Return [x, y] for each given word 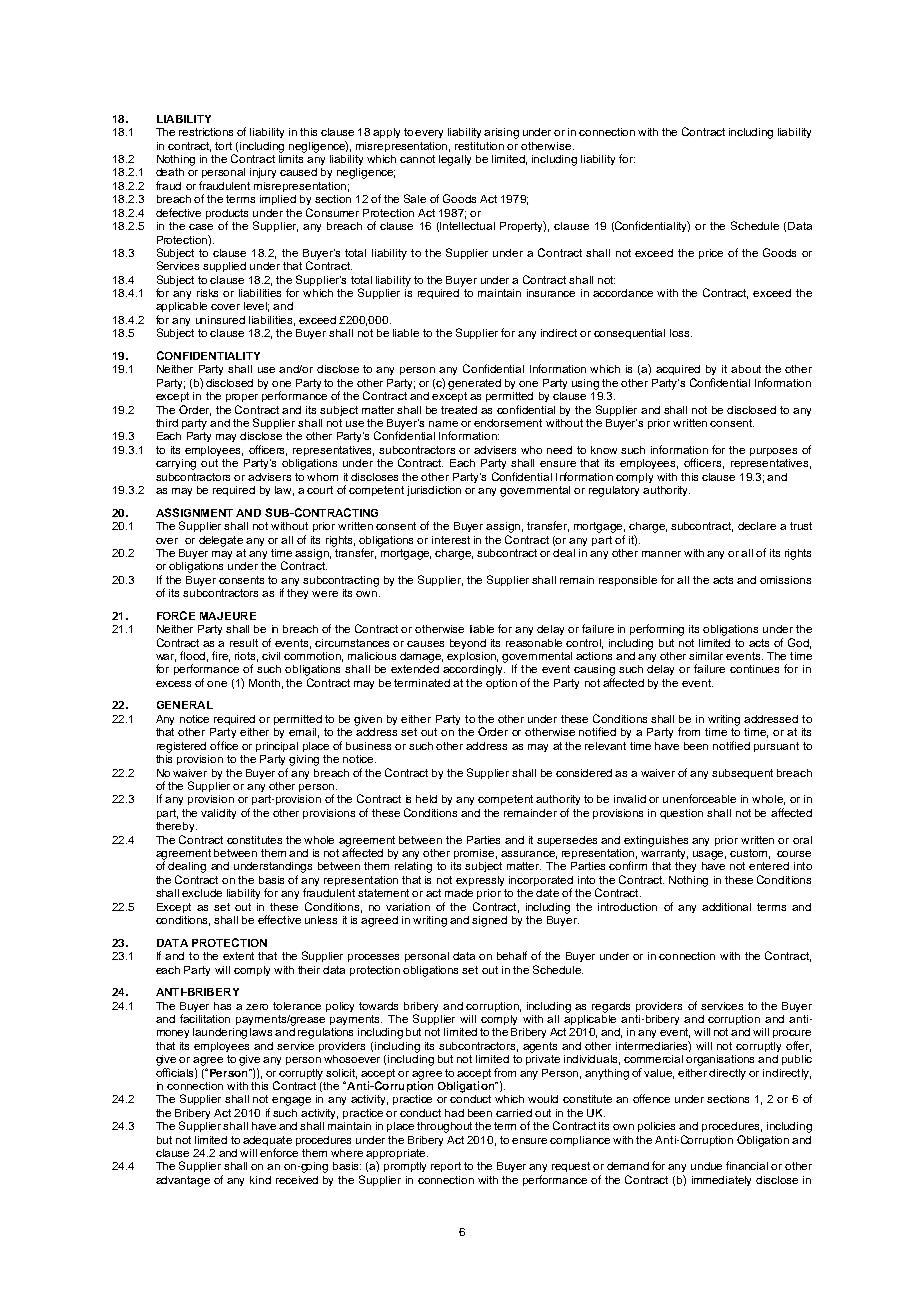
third [167, 423]
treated [459, 410]
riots [246, 657]
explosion [472, 657]
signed [489, 921]
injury [263, 173]
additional [726, 907]
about [746, 369]
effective [279, 919]
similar [706, 656]
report [446, 1167]
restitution [479, 146]
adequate [267, 1141]
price [711, 254]
